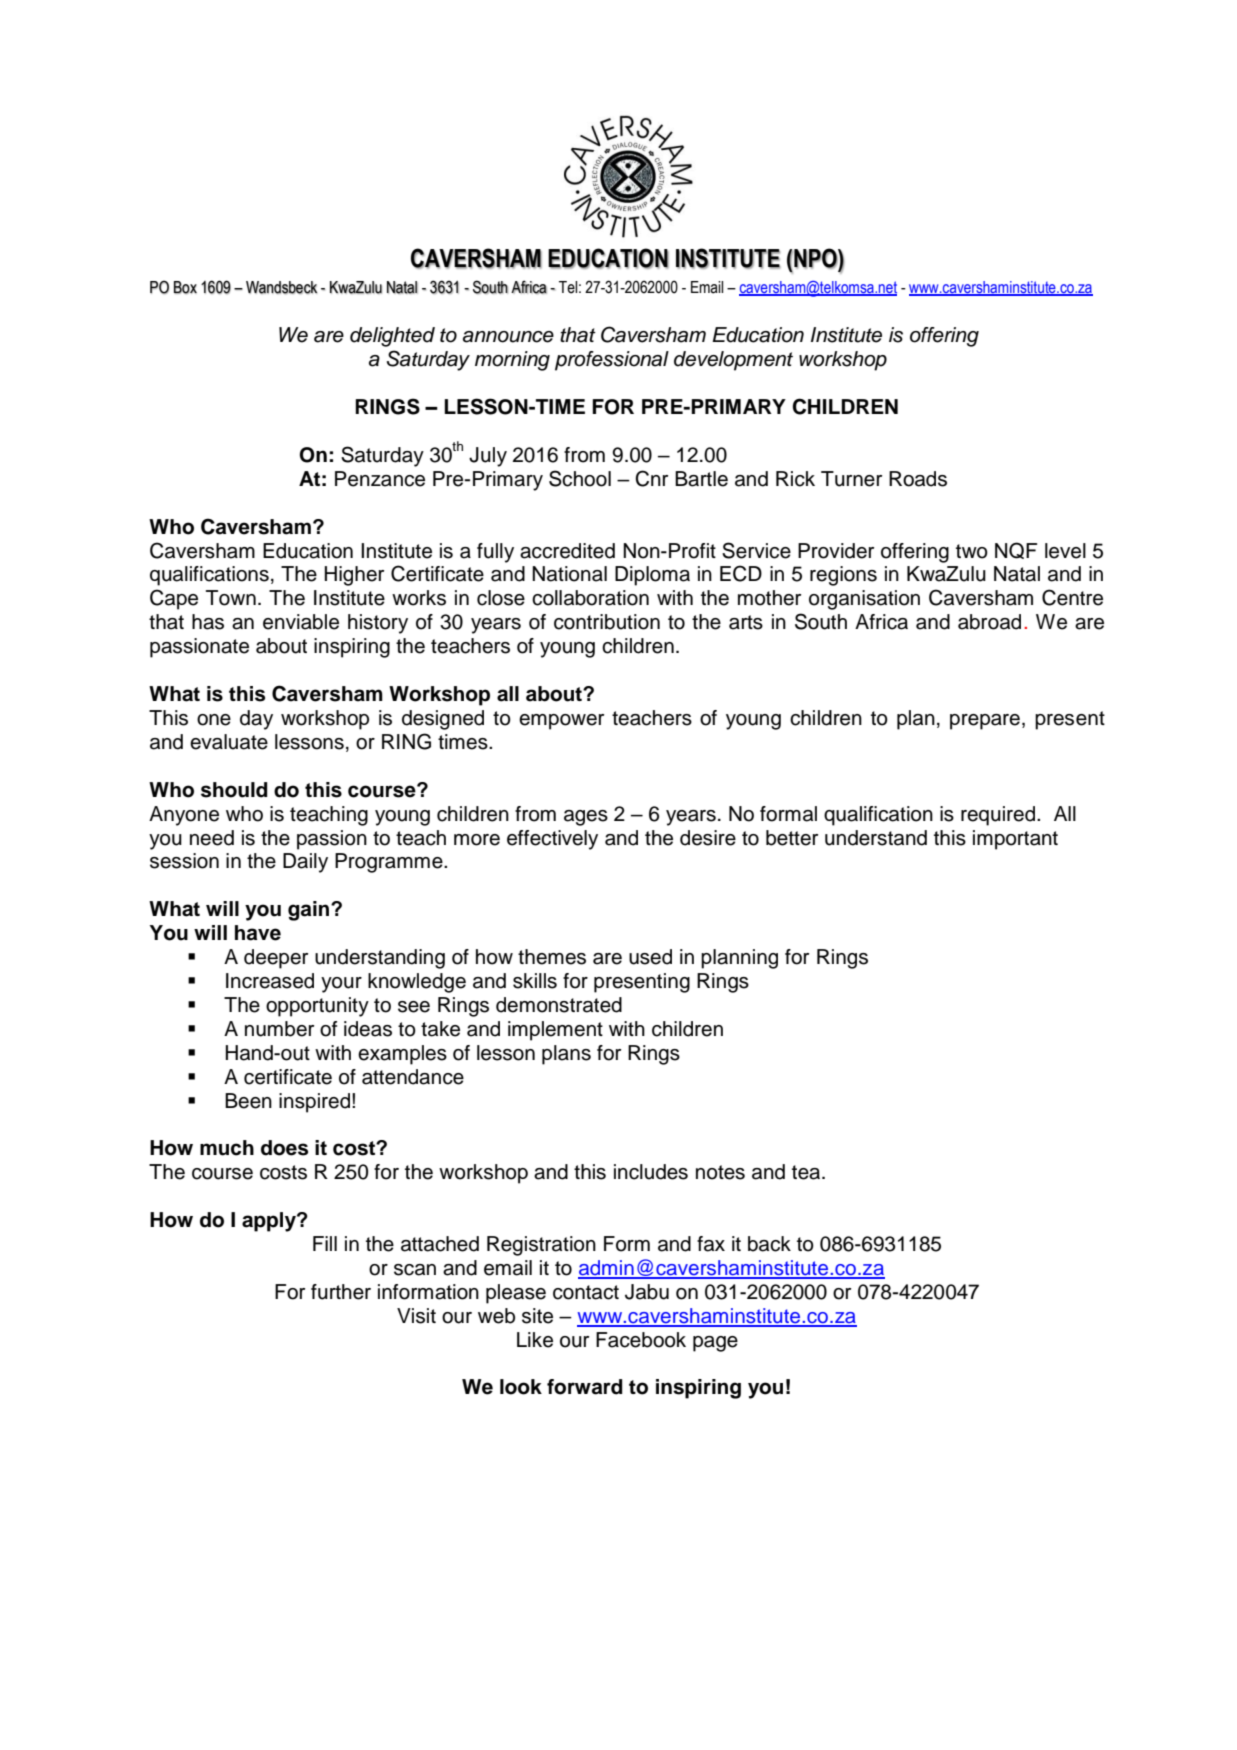  What do you see at coordinates (607, 622) in the screenshot?
I see `contribution` at bounding box center [607, 622].
